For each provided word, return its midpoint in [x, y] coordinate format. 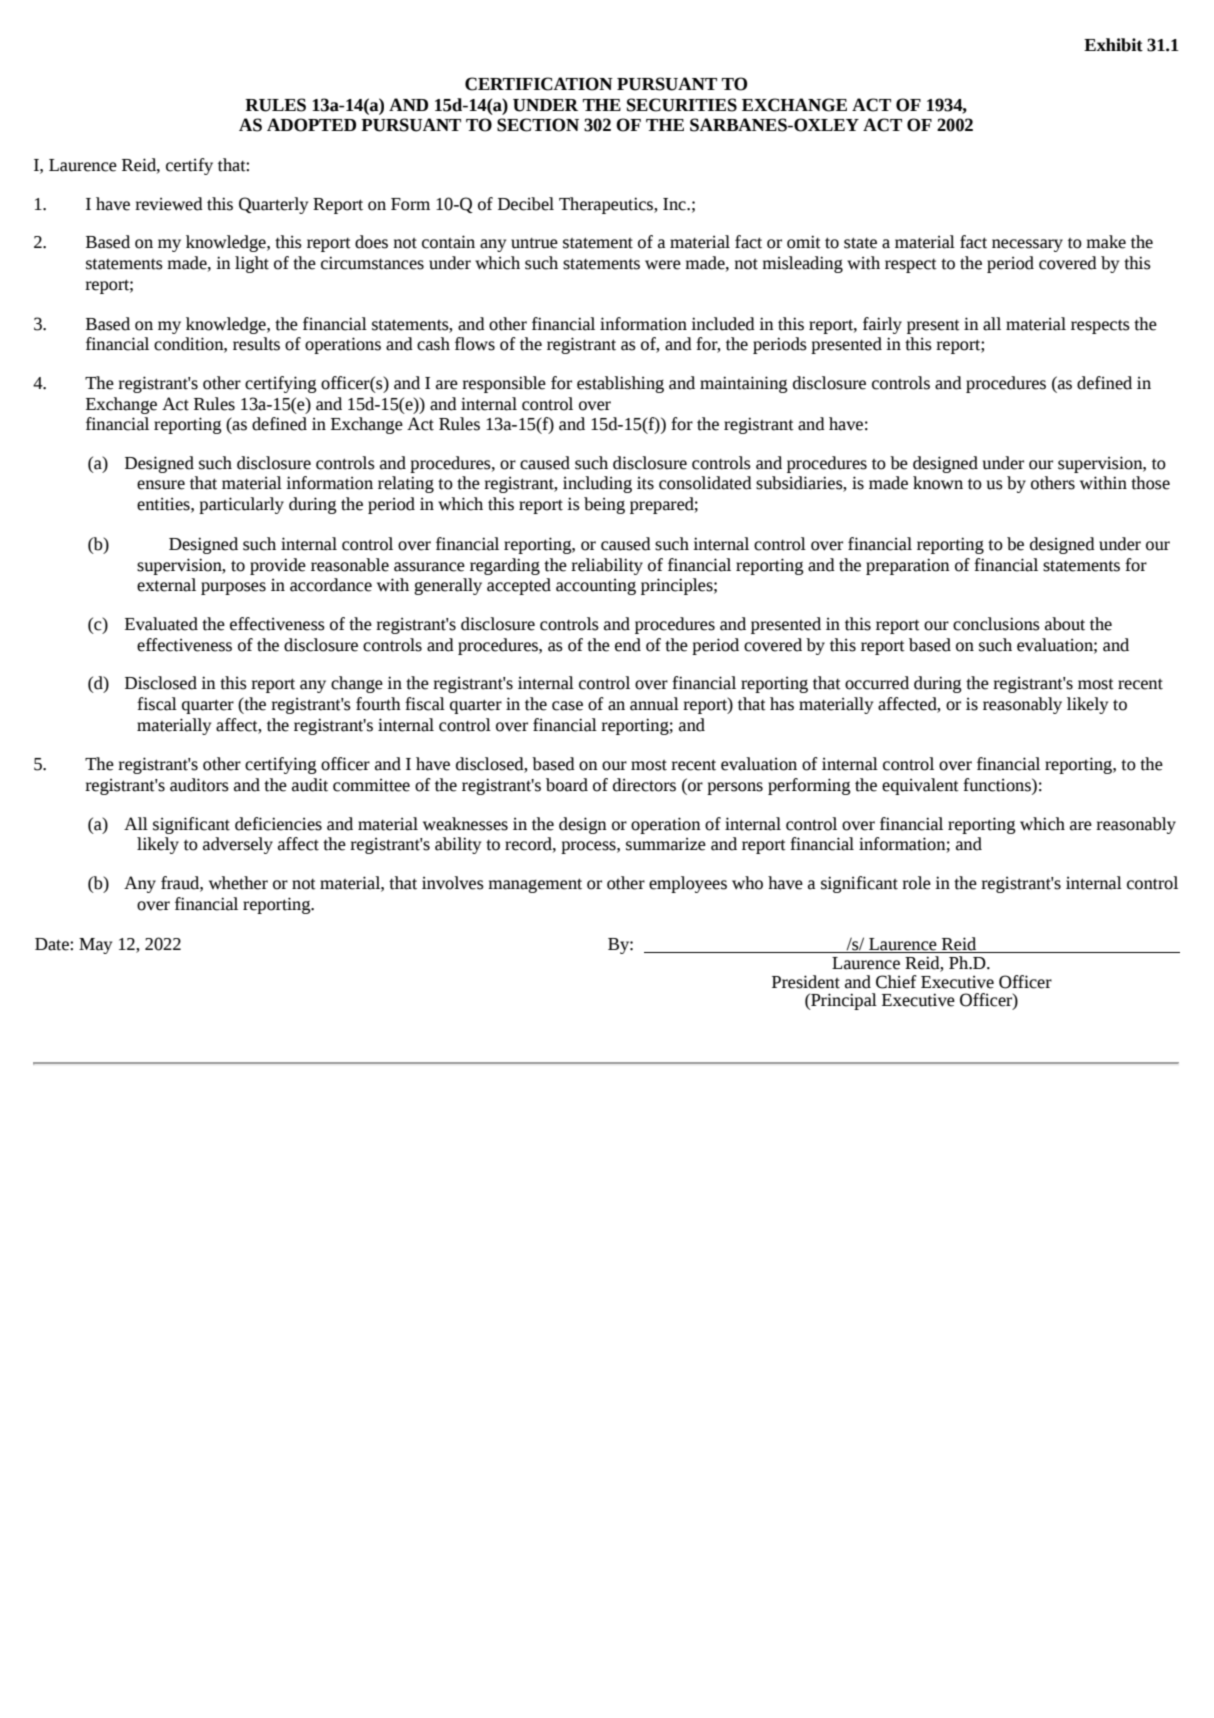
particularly [241, 505]
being [604, 505]
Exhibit [1113, 45]
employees [688, 884]
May [95, 946]
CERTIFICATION [539, 84]
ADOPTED [311, 125]
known [938, 483]
